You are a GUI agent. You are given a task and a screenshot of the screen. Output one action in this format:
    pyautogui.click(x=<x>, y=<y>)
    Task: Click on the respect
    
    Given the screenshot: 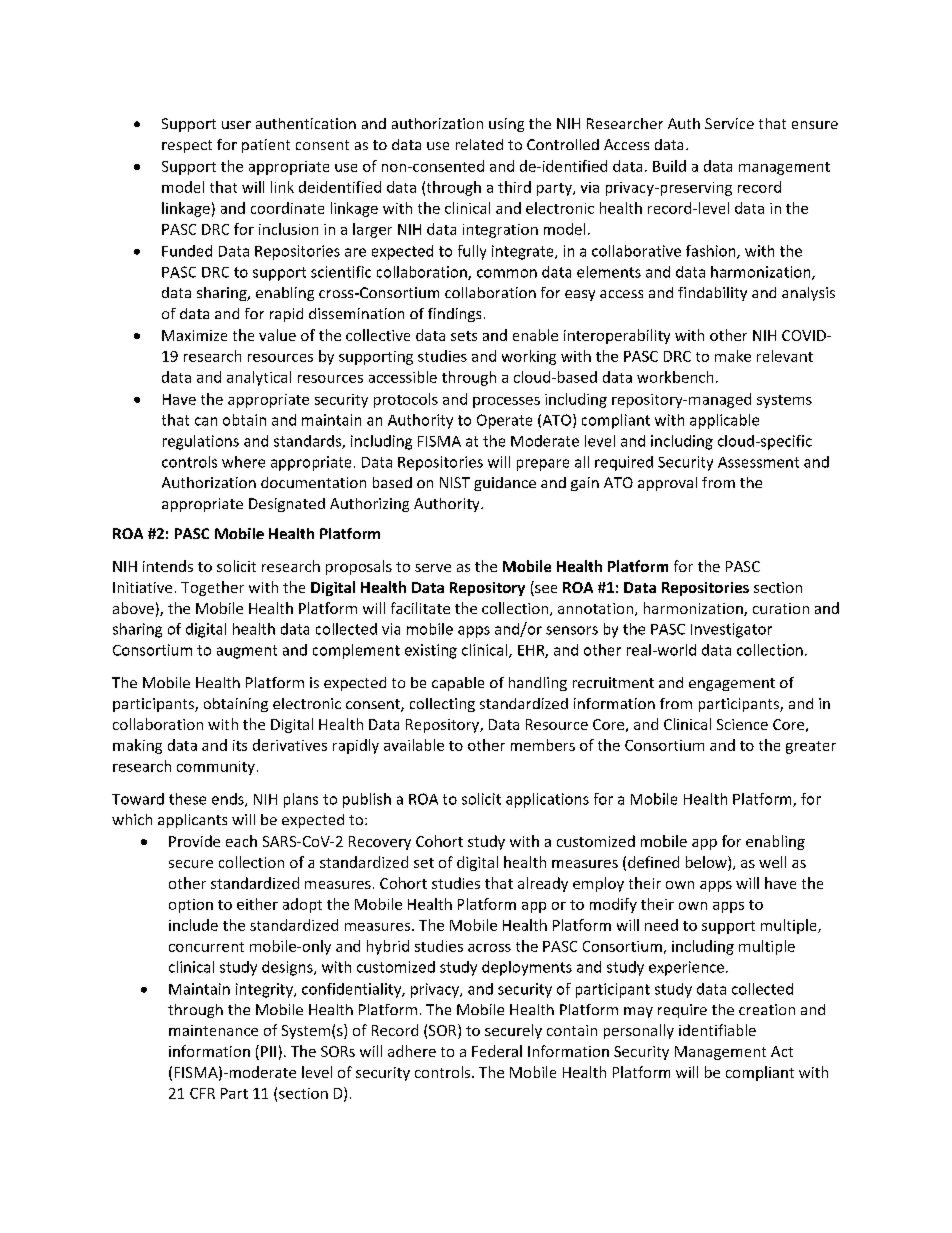 What is the action you would take?
    pyautogui.click(x=187, y=146)
